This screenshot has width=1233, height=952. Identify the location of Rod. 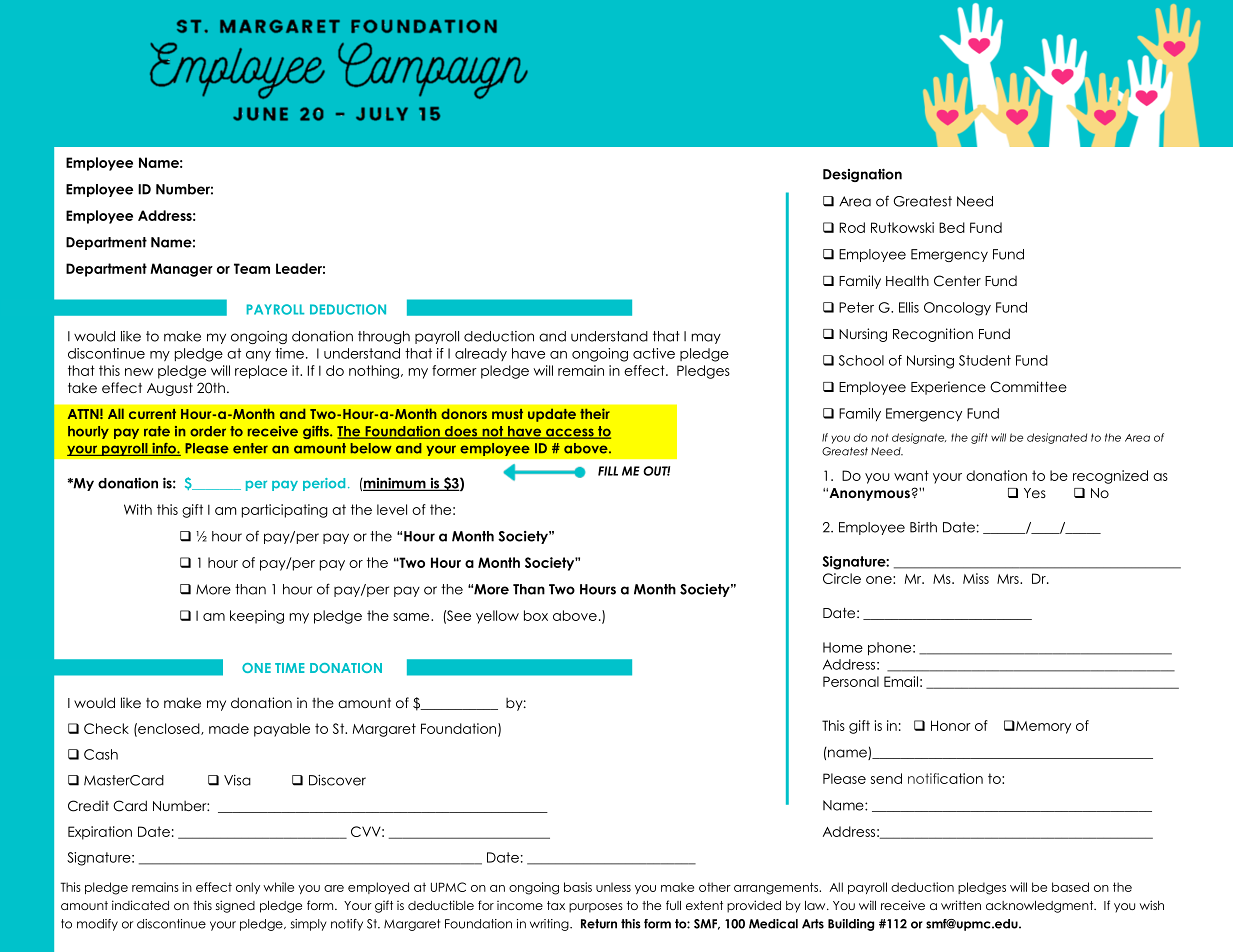
(852, 227).
